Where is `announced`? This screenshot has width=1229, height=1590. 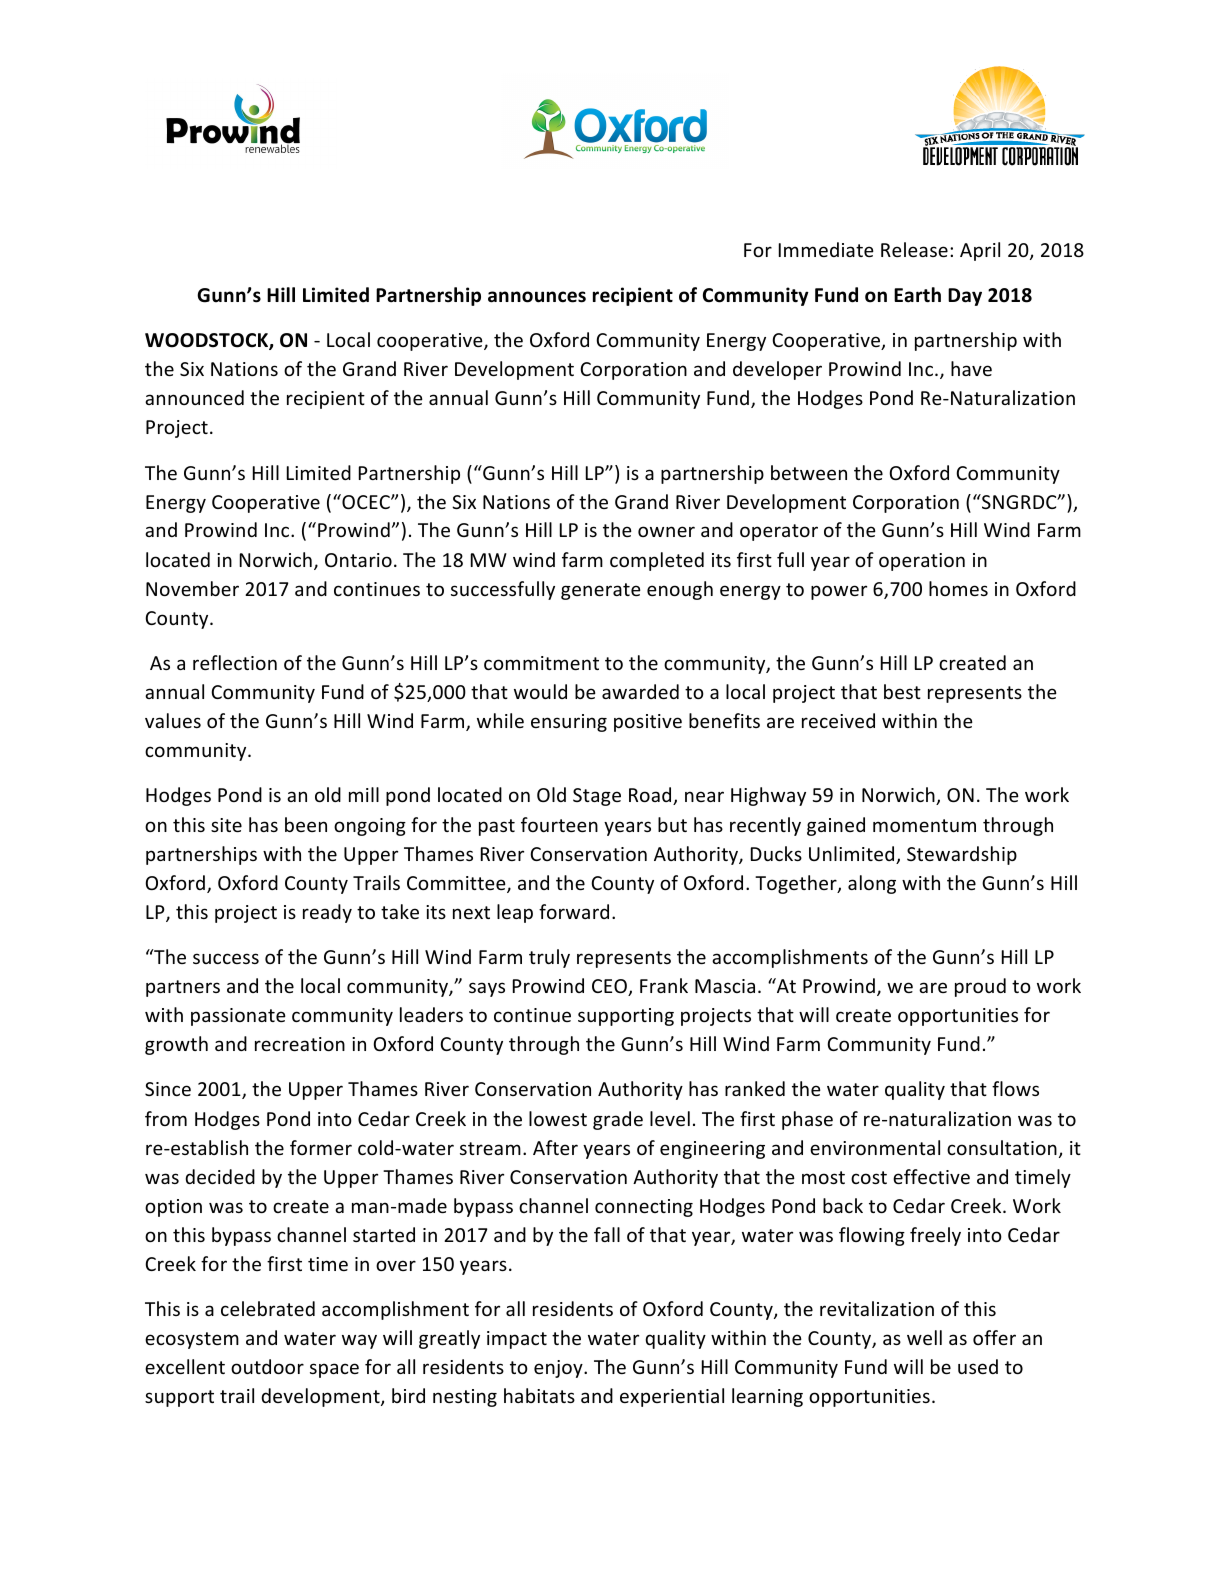
announced is located at coordinates (194, 397).
